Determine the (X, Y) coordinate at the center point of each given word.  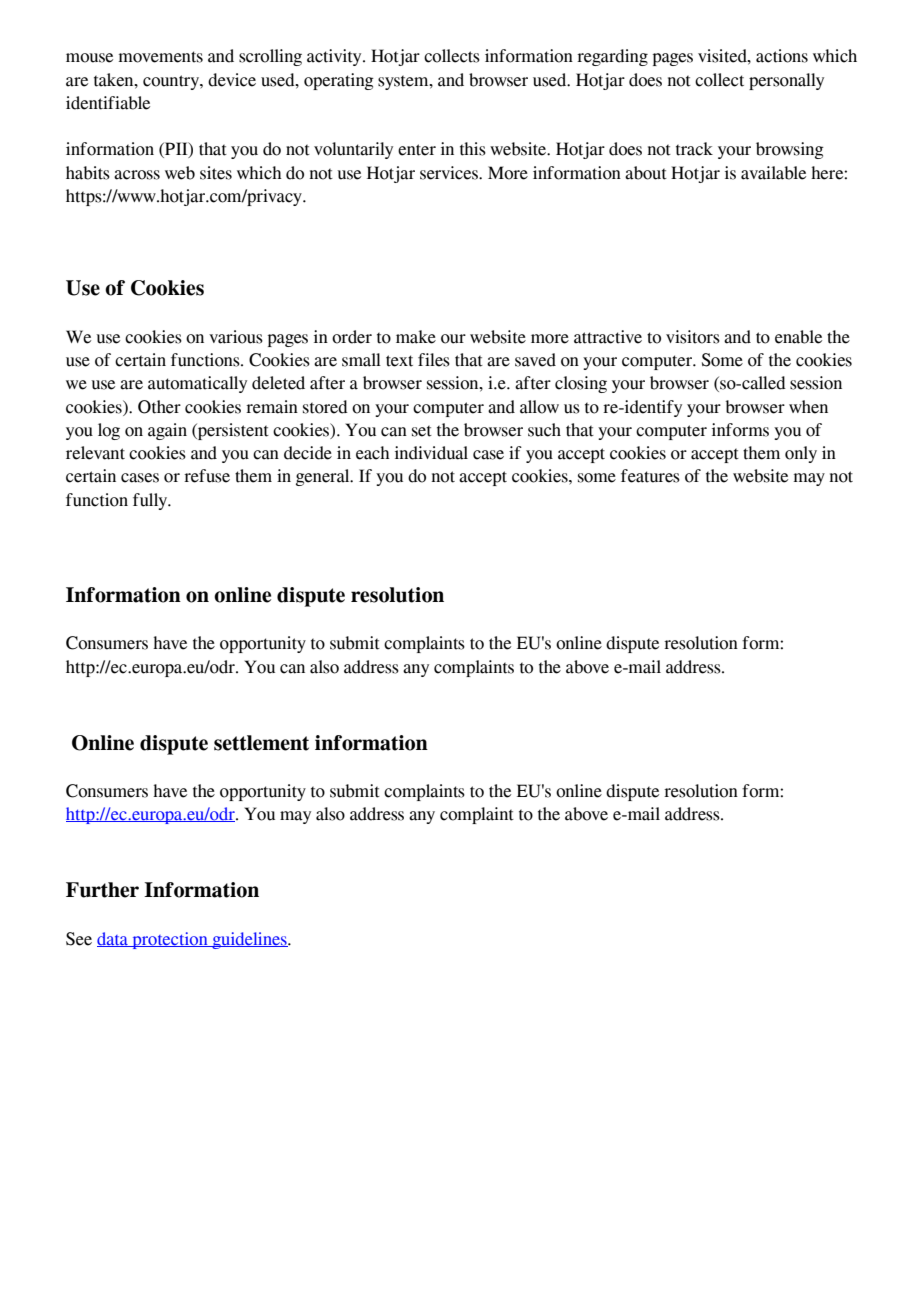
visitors (693, 337)
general (324, 477)
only (801, 454)
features (650, 476)
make (416, 337)
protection (170, 940)
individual (431, 453)
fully (151, 501)
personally (786, 81)
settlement (261, 743)
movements (161, 57)
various (236, 337)
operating (339, 81)
